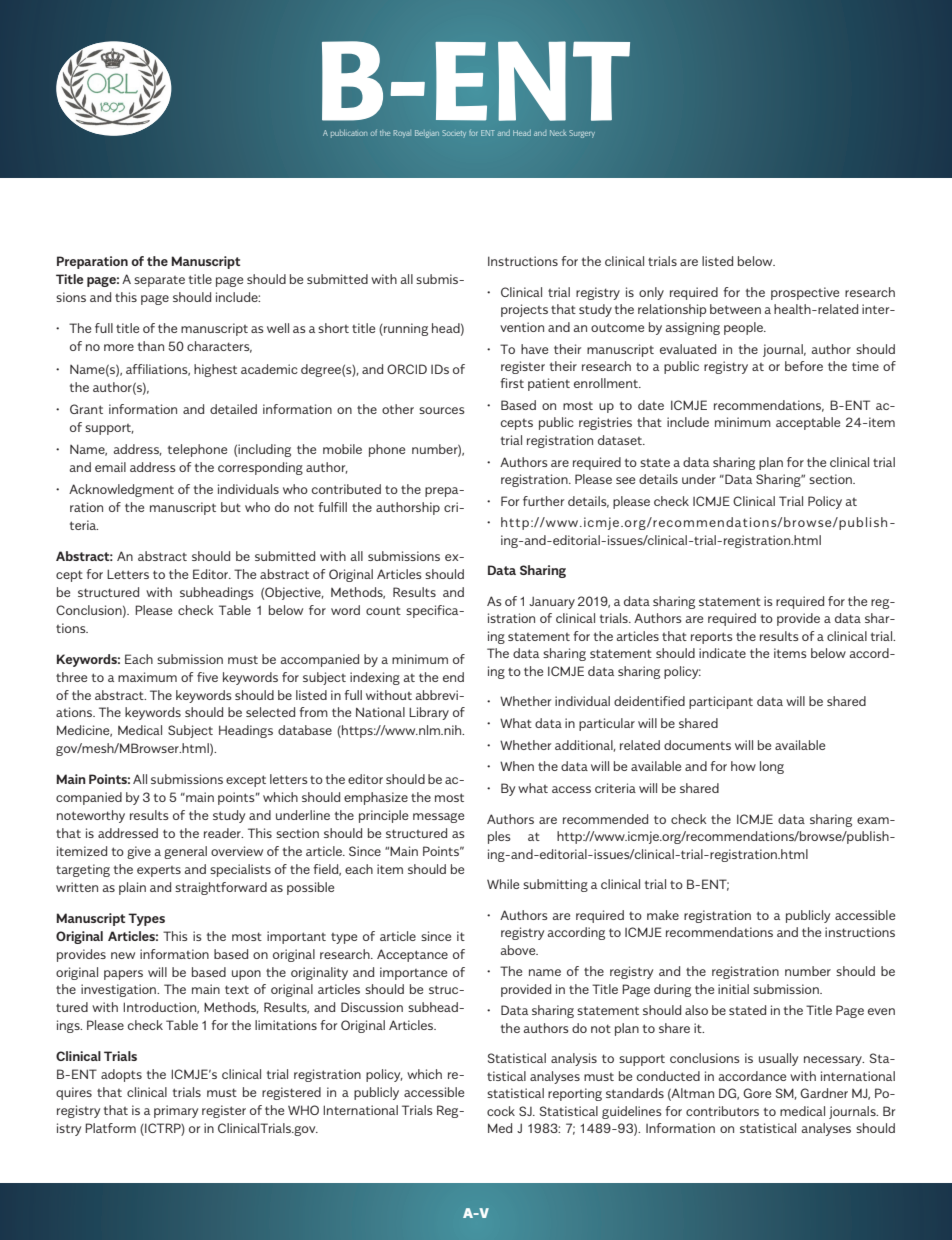 The height and width of the image is (1240, 952). What do you see at coordinates (147, 677) in the image?
I see `maximum` at bounding box center [147, 677].
